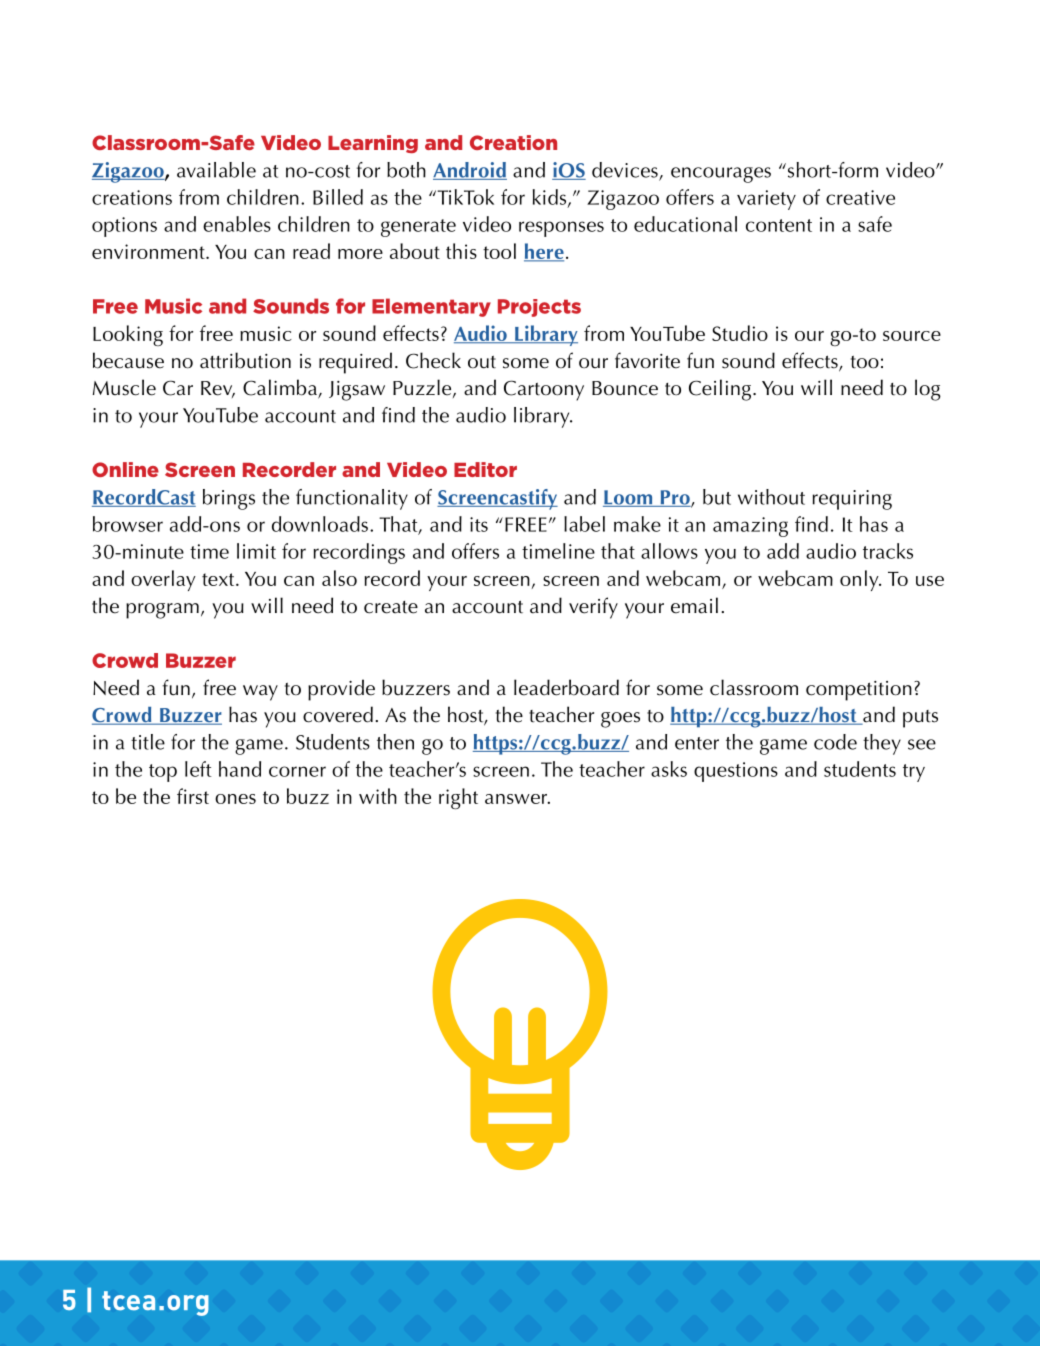 This screenshot has width=1040, height=1346. I want to click on answer, so click(517, 799).
